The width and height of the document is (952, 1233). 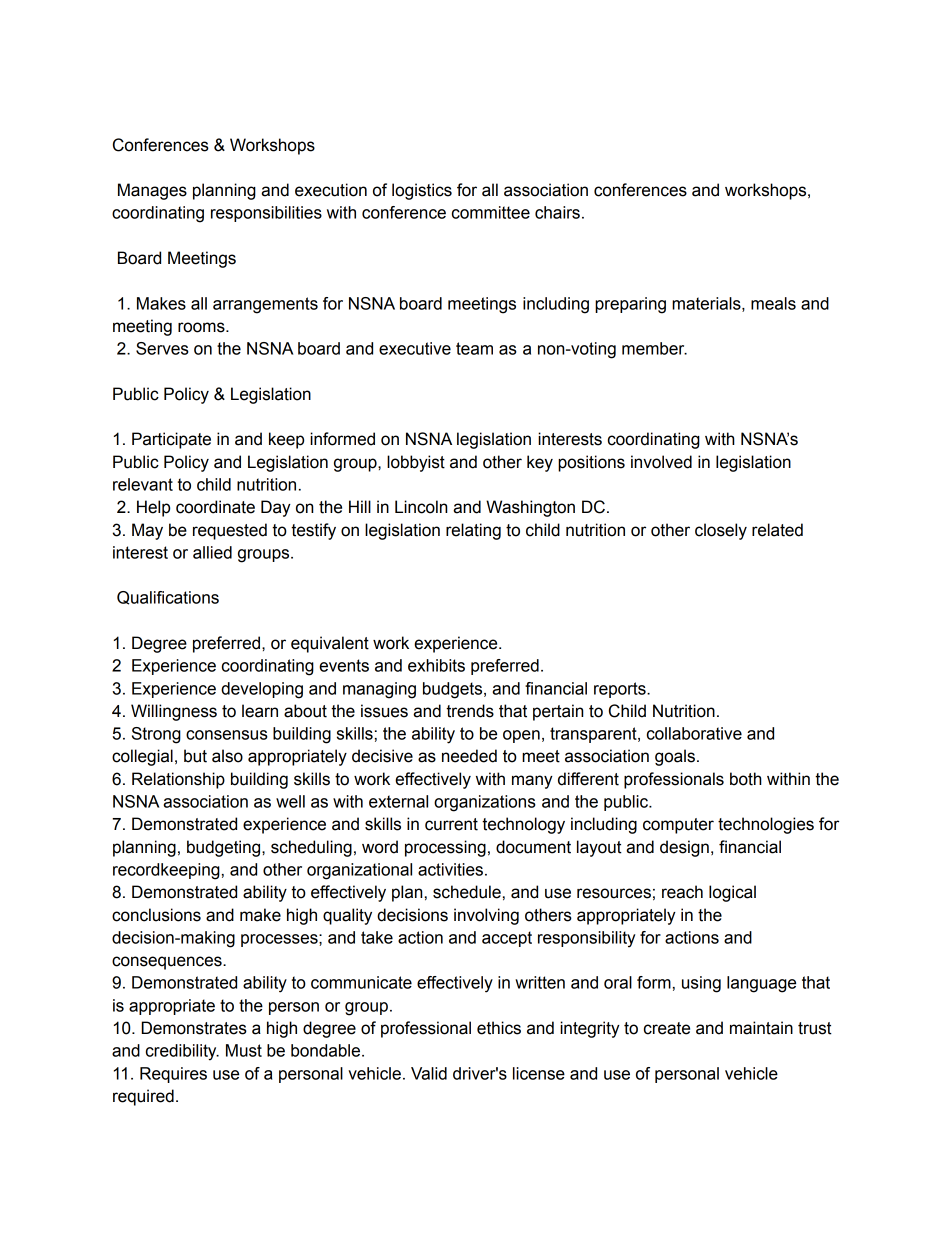 I want to click on developing, so click(x=262, y=690).
